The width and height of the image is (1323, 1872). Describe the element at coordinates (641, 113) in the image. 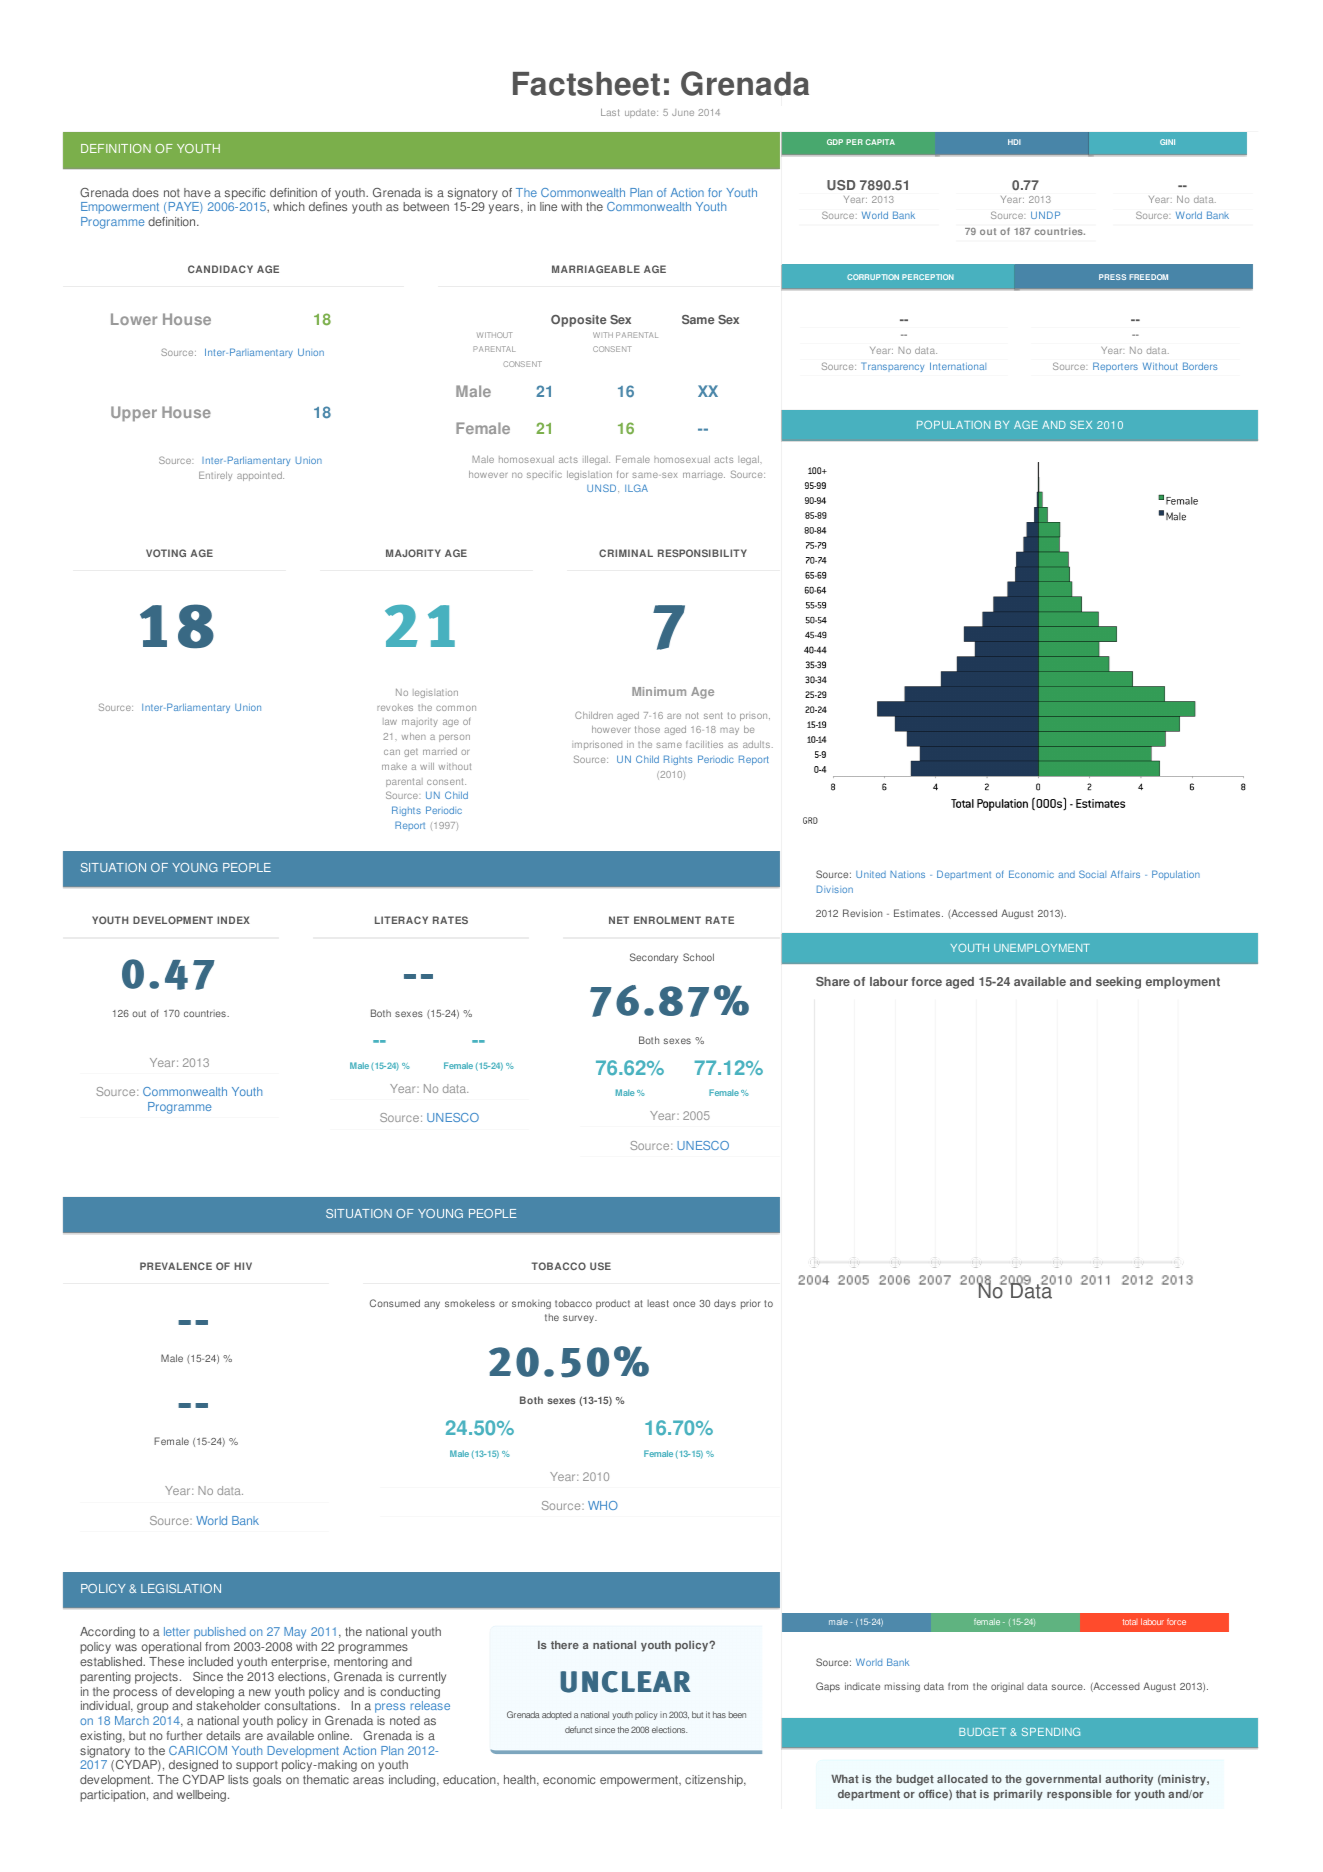

I see `update` at that location.
